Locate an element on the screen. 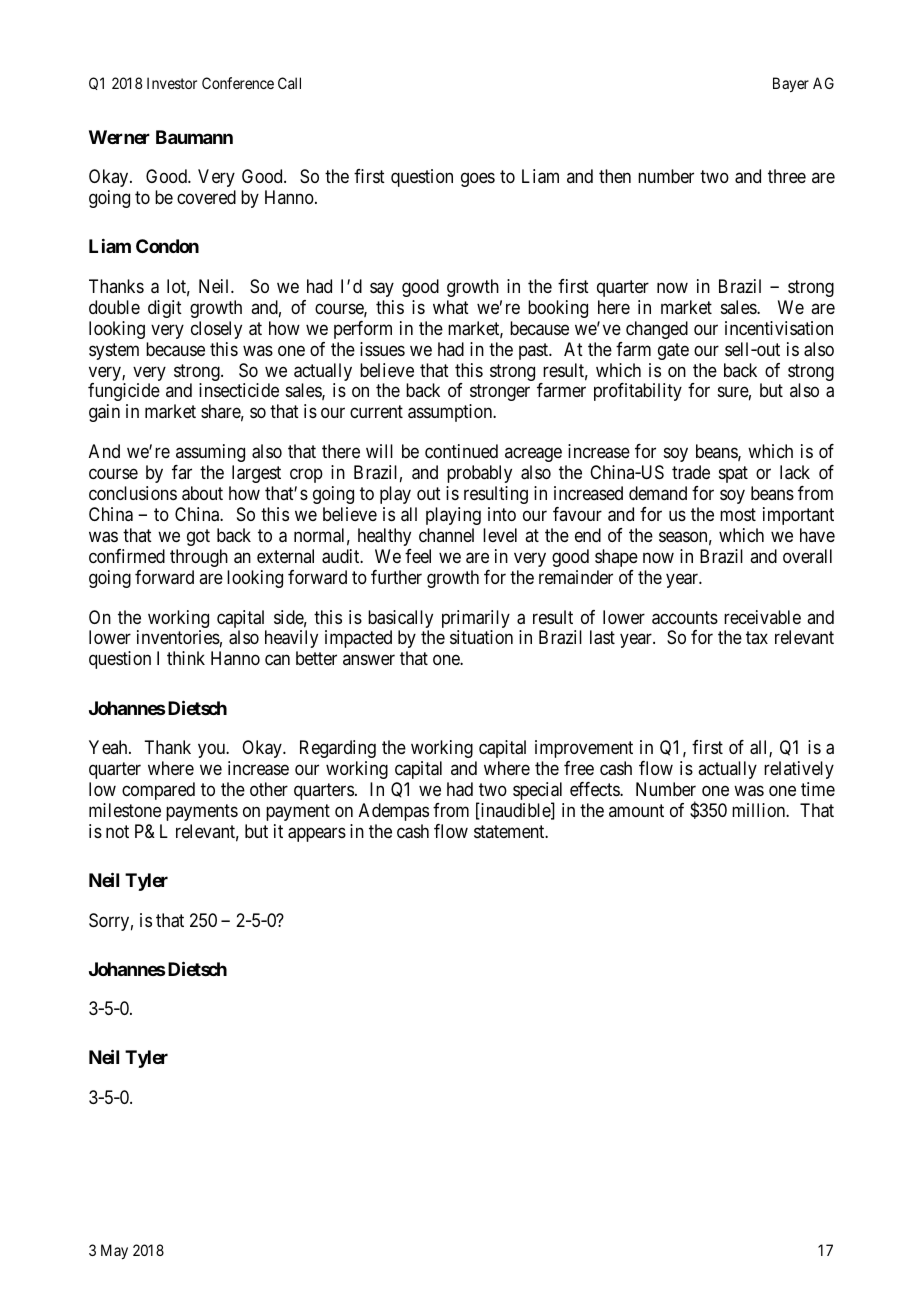 The height and width of the screenshot is (1308, 924). Investor is located at coordinates (172, 83).
